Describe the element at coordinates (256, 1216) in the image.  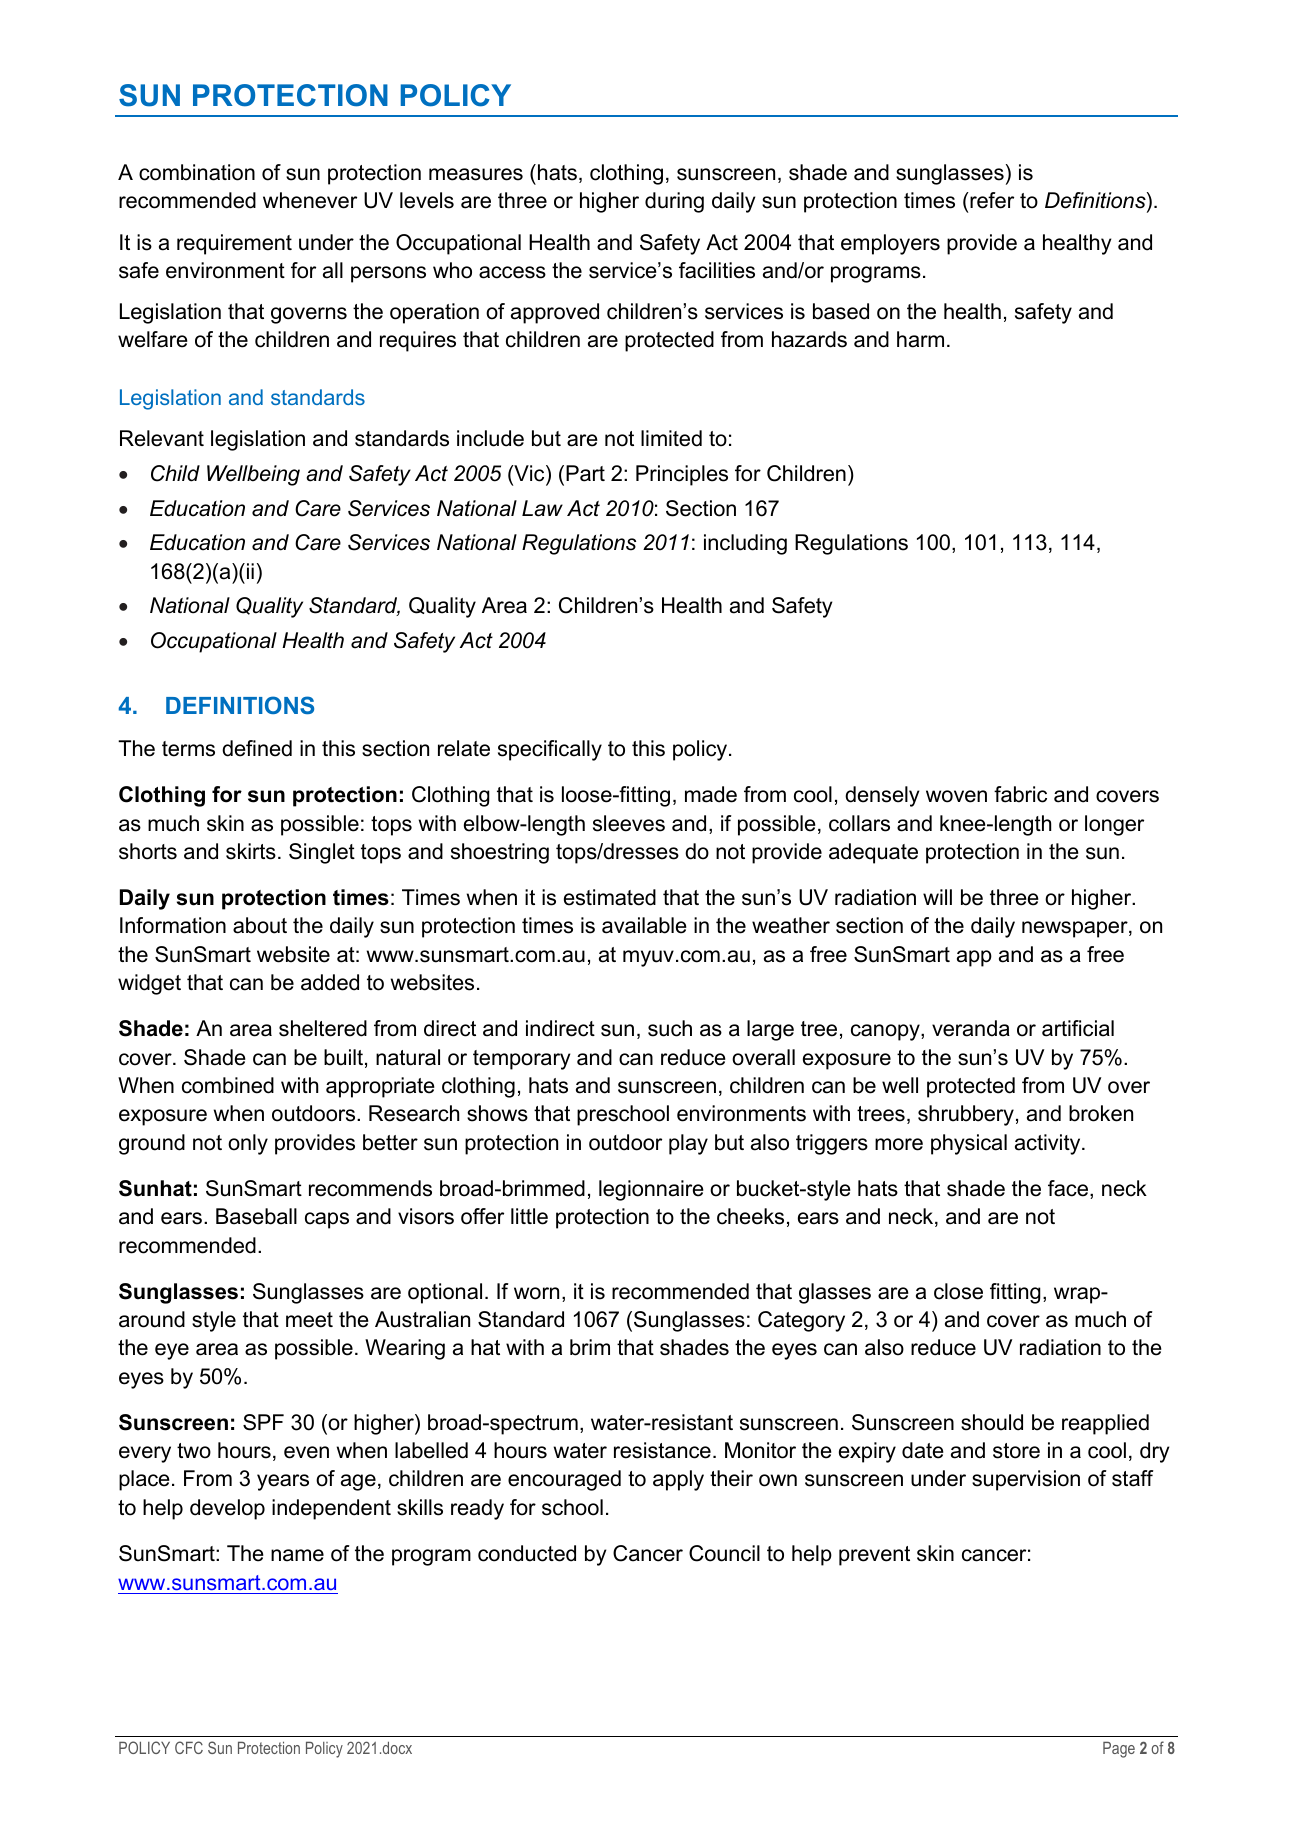
I see `Baseball` at that location.
